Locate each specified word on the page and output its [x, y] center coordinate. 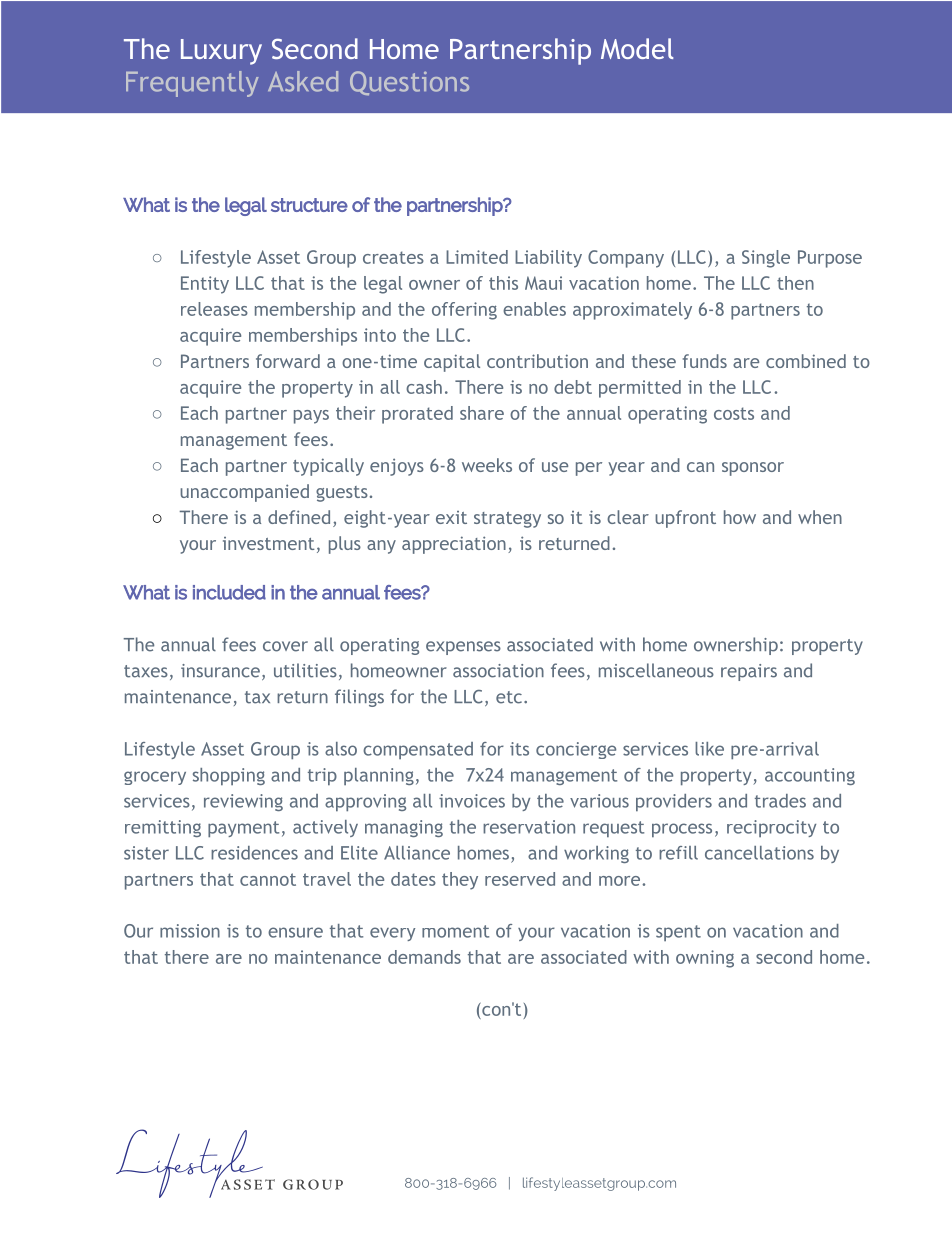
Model [637, 48]
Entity [205, 285]
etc [509, 697]
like [709, 749]
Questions [409, 83]
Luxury [221, 52]
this [503, 283]
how [740, 517]
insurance [220, 671]
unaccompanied [244, 493]
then [795, 283]
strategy [507, 520]
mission [190, 931]
